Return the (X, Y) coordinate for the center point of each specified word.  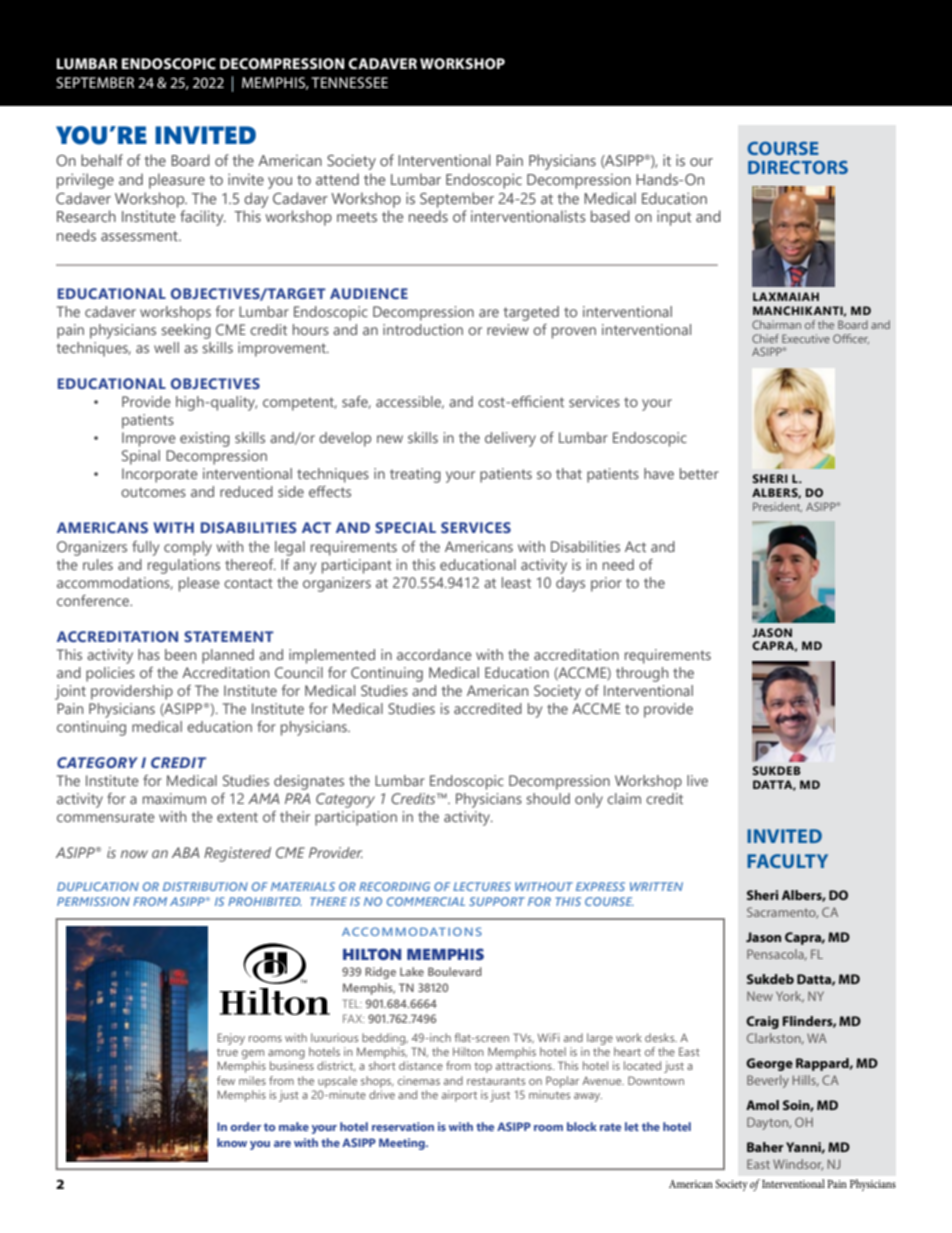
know (232, 1142)
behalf (102, 160)
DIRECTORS (798, 167)
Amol (762, 1105)
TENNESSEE (349, 82)
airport (459, 1096)
